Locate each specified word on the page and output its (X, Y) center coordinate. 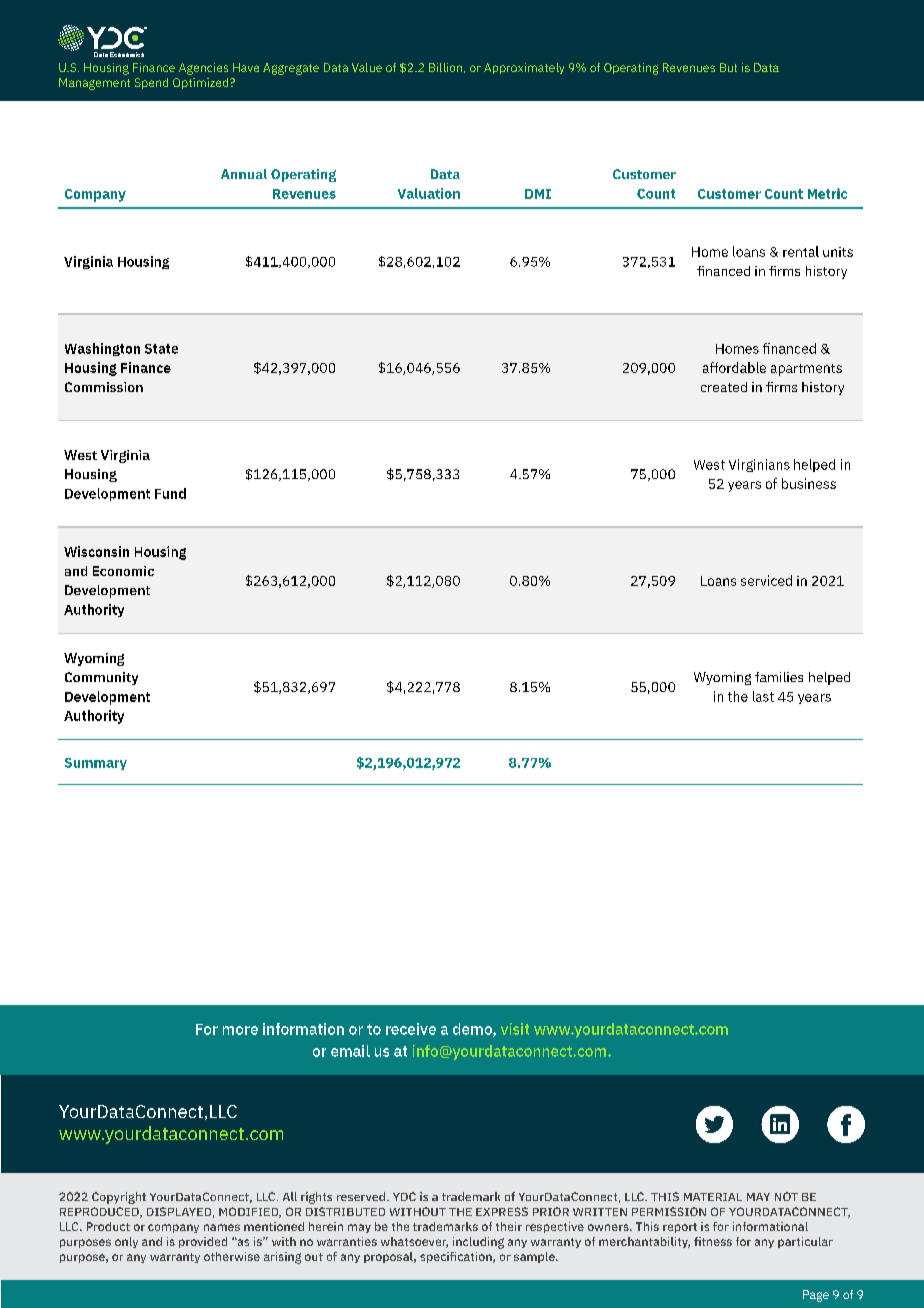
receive (411, 1029)
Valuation (429, 193)
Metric (827, 193)
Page (816, 1296)
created (724, 387)
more (240, 1030)
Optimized (202, 83)
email (350, 1051)
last (763, 696)
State (161, 349)
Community (101, 678)
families (779, 677)
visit (515, 1029)
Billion (445, 67)
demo (473, 1030)
